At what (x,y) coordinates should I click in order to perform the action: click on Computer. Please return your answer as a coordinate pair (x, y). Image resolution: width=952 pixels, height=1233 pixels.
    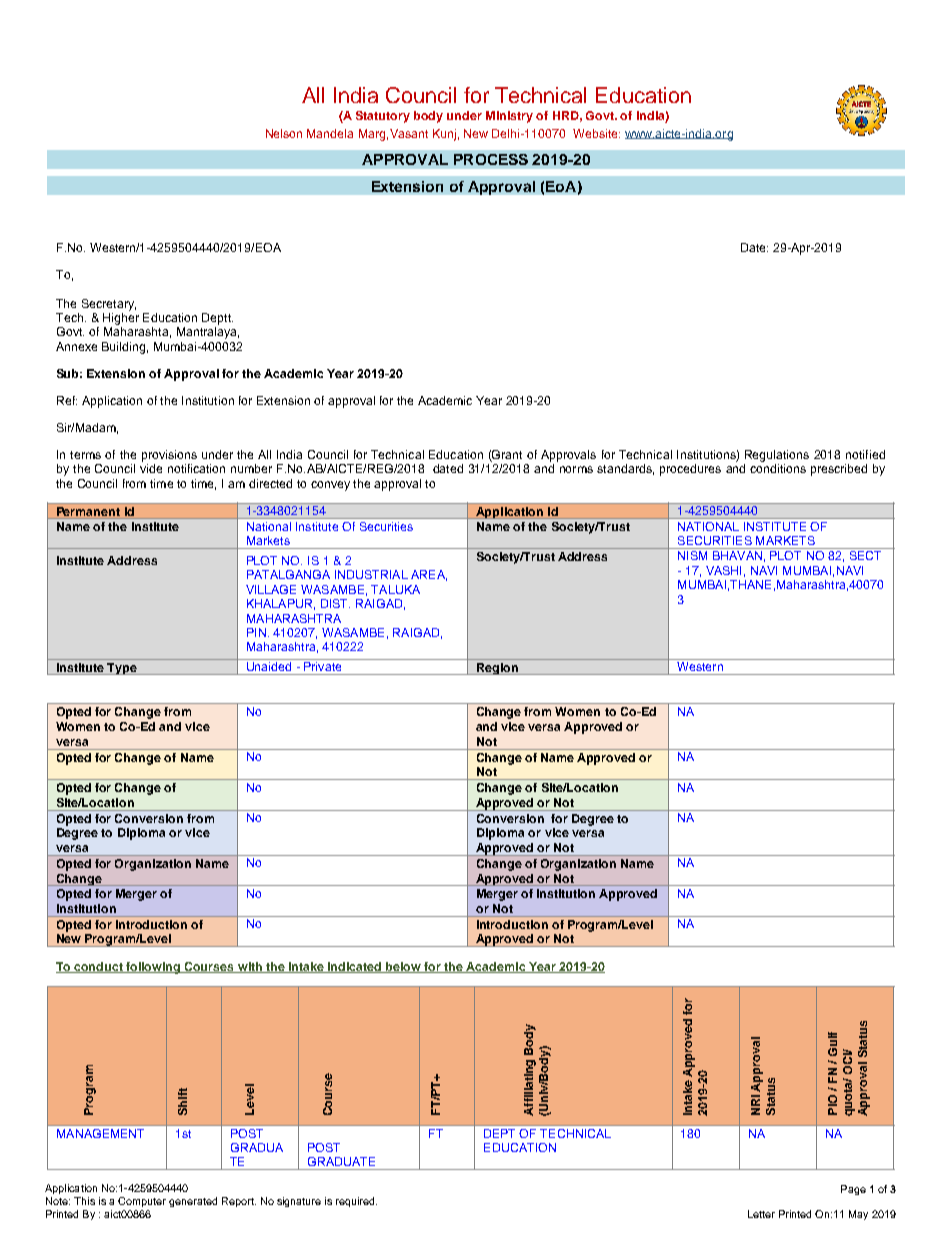
    Looking at the image, I should click on (142, 1202).
